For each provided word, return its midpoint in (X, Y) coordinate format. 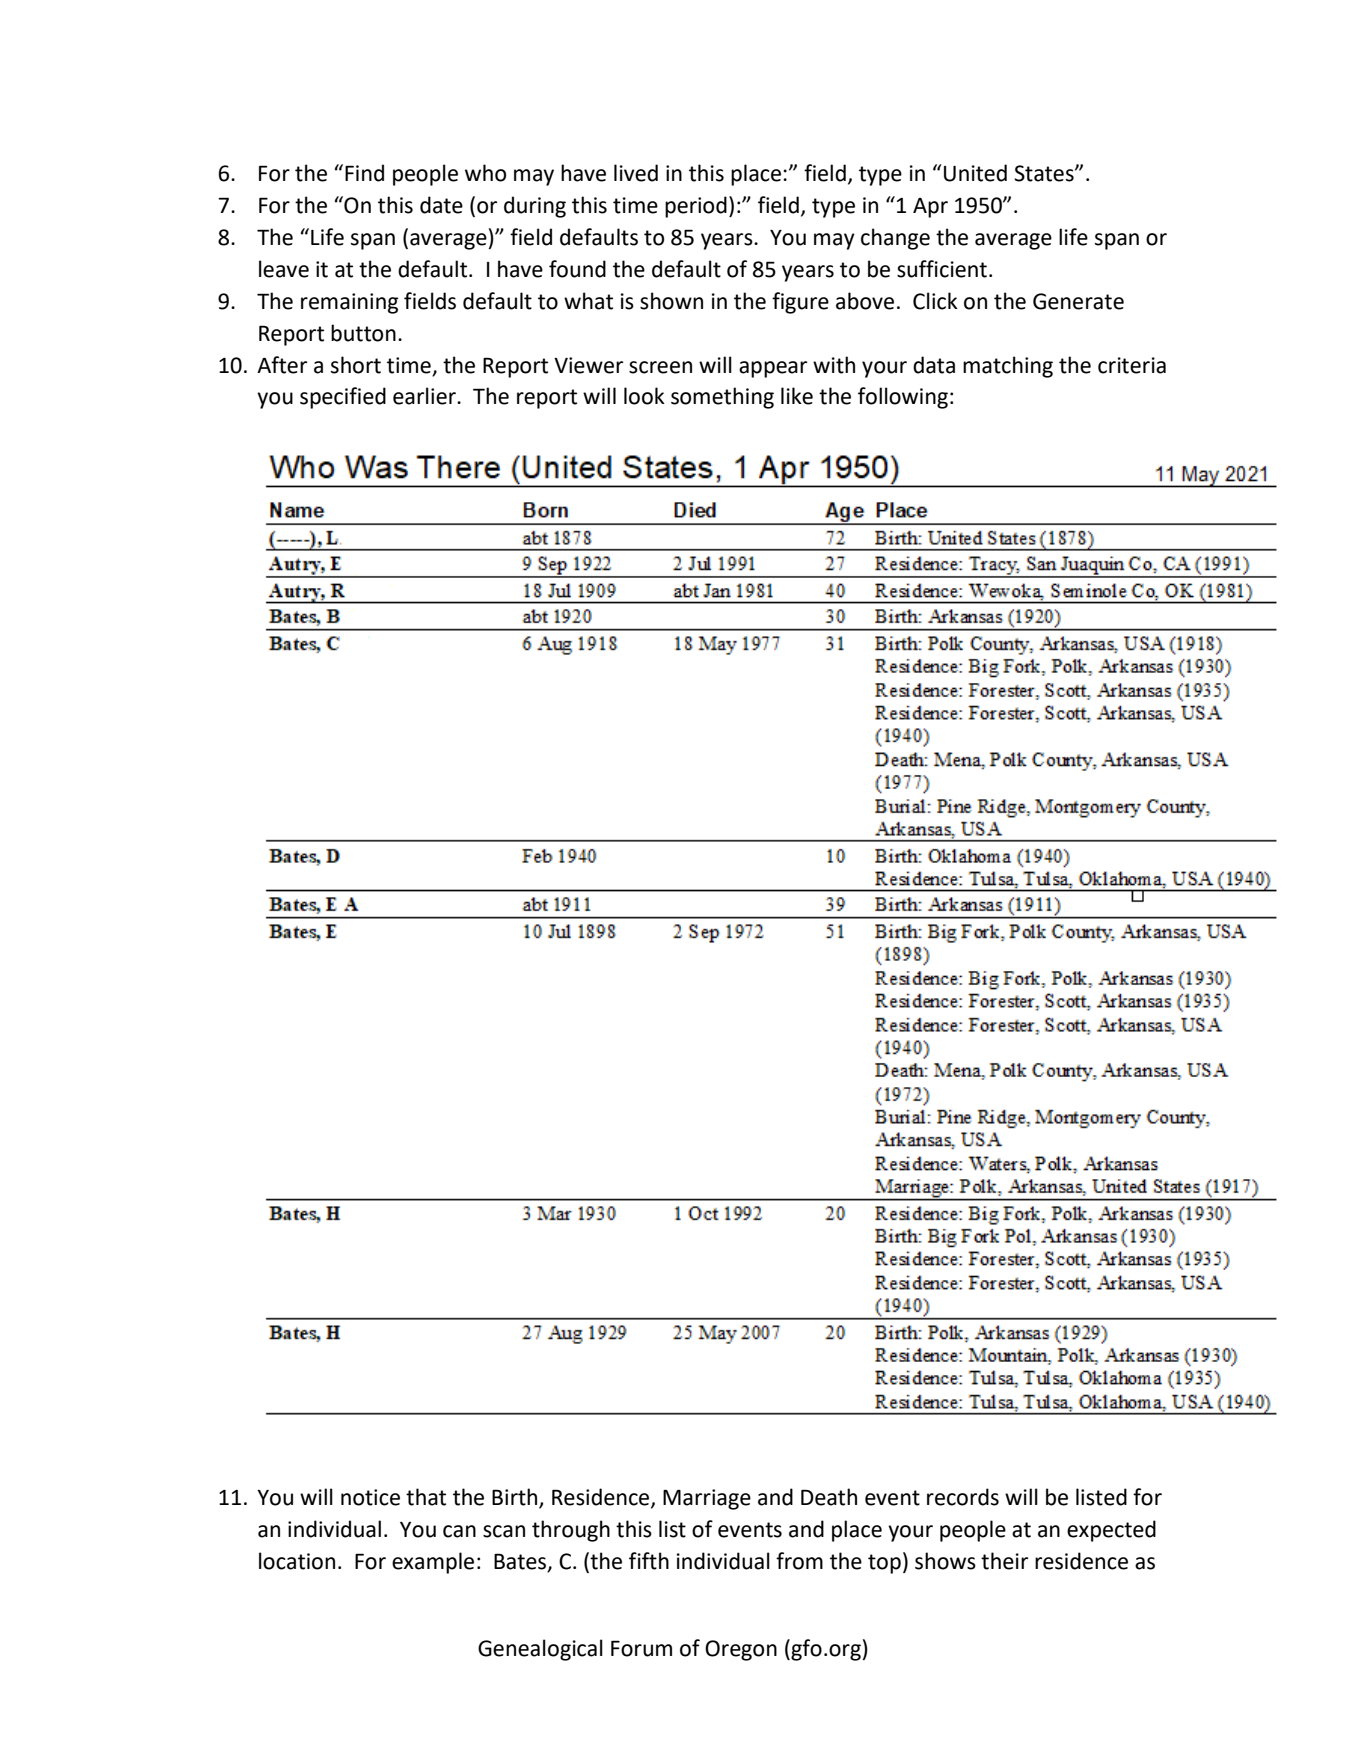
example (433, 1563)
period (696, 207)
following (903, 398)
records (963, 1497)
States (1045, 173)
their (1004, 1561)
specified (343, 398)
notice (370, 1497)
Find (364, 173)
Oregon (741, 1650)
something (722, 398)
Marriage (707, 1499)
